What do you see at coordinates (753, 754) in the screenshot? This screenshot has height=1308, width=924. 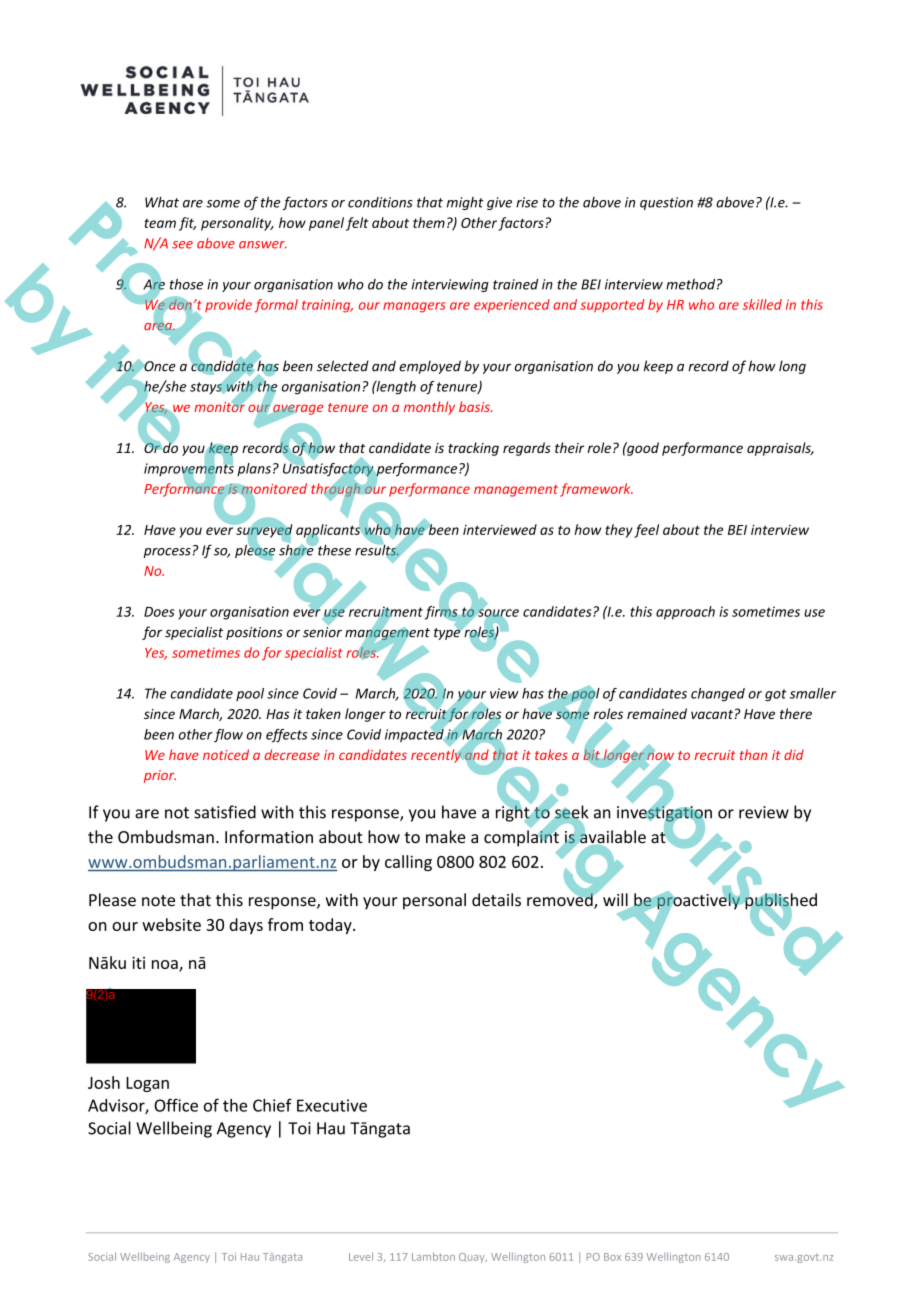 I see `than` at bounding box center [753, 754].
